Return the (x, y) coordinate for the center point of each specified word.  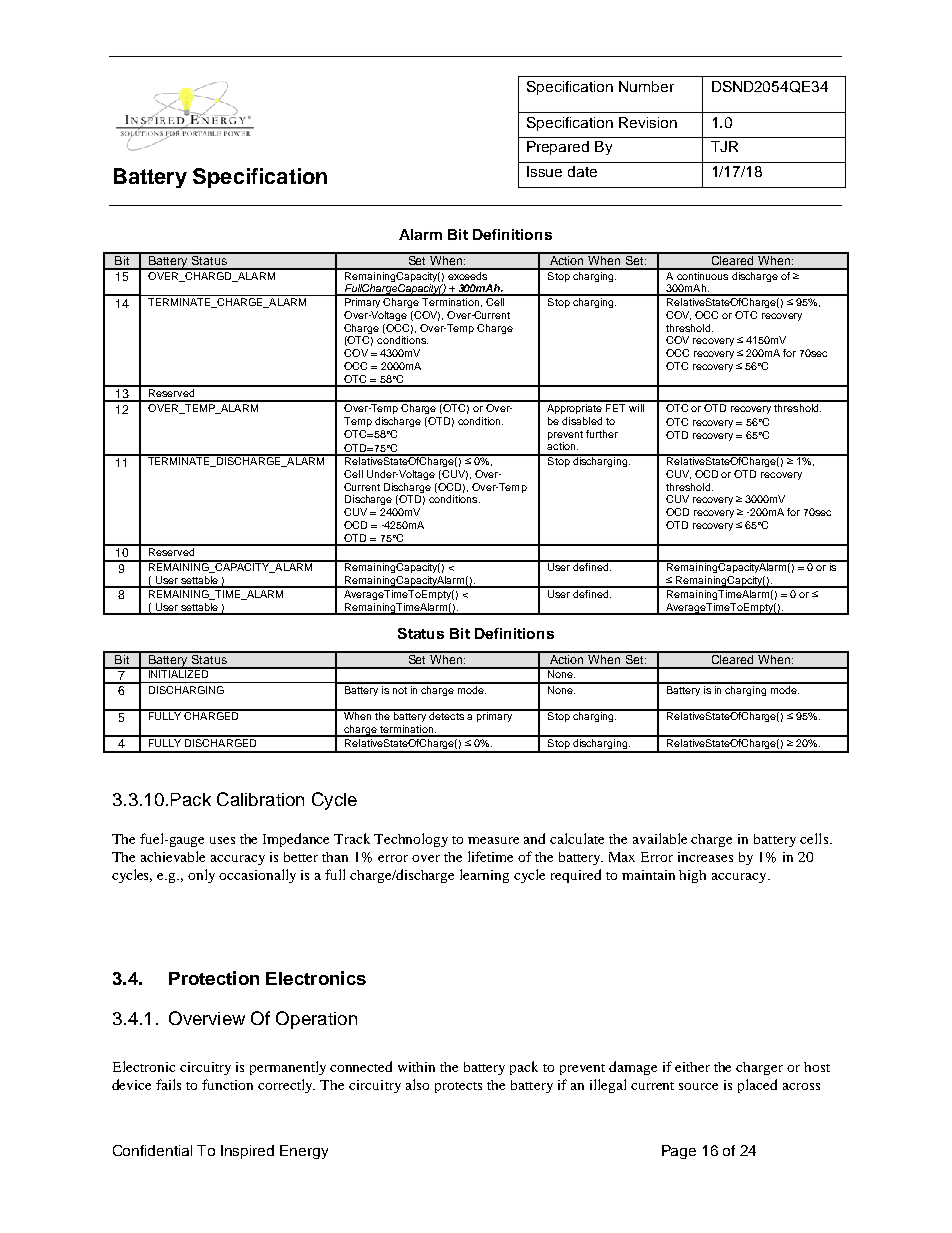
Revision (648, 122)
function (227, 1084)
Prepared (558, 148)
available (660, 838)
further (602, 434)
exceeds (468, 274)
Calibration (260, 799)
